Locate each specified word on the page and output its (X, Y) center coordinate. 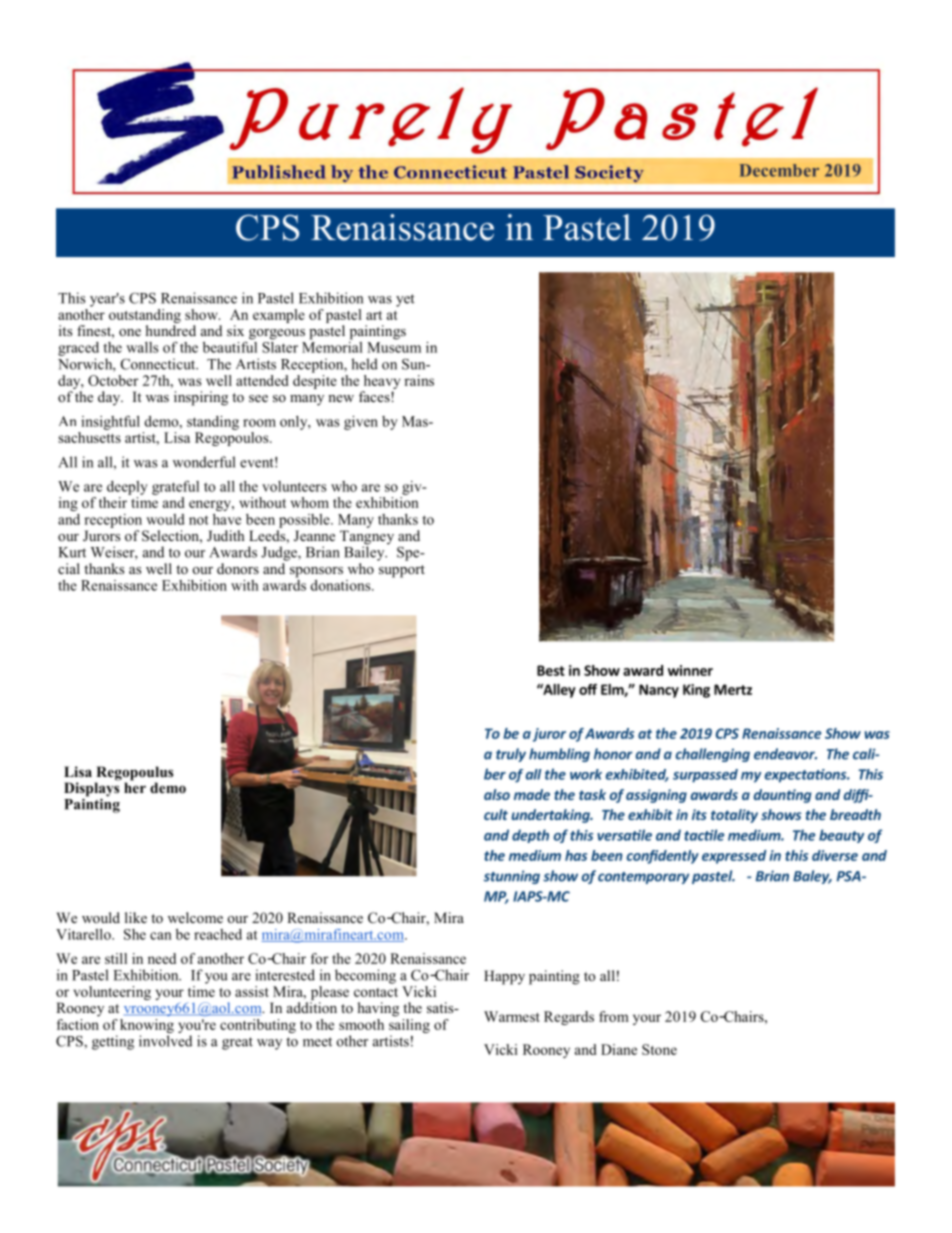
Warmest (512, 1016)
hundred (171, 330)
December (779, 170)
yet (405, 300)
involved (165, 1041)
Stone (659, 1049)
